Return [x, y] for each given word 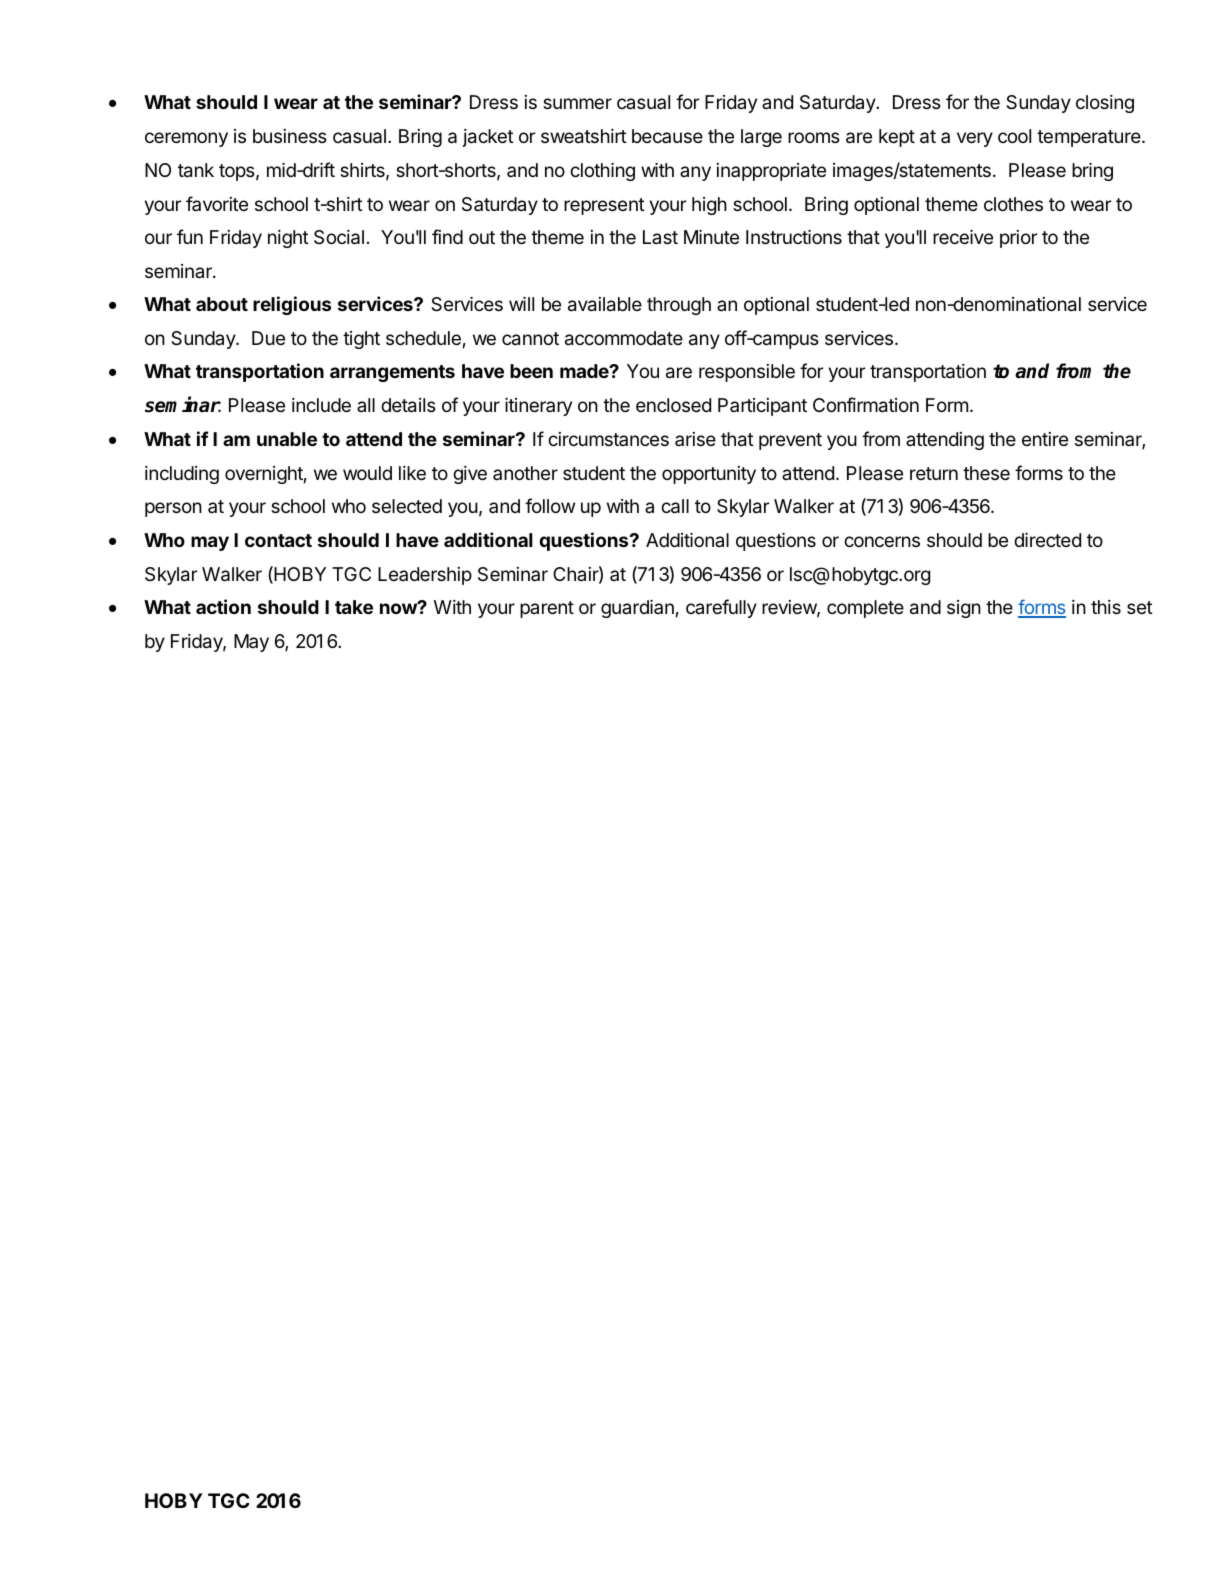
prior [1019, 239]
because [667, 136]
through [679, 306]
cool [1014, 136]
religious [292, 305]
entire [1045, 439]
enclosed [673, 405]
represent [604, 206]
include [321, 405]
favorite [217, 203]
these [986, 473]
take [354, 607]
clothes [1013, 204]
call [675, 506]
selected [407, 506]
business [290, 136]
